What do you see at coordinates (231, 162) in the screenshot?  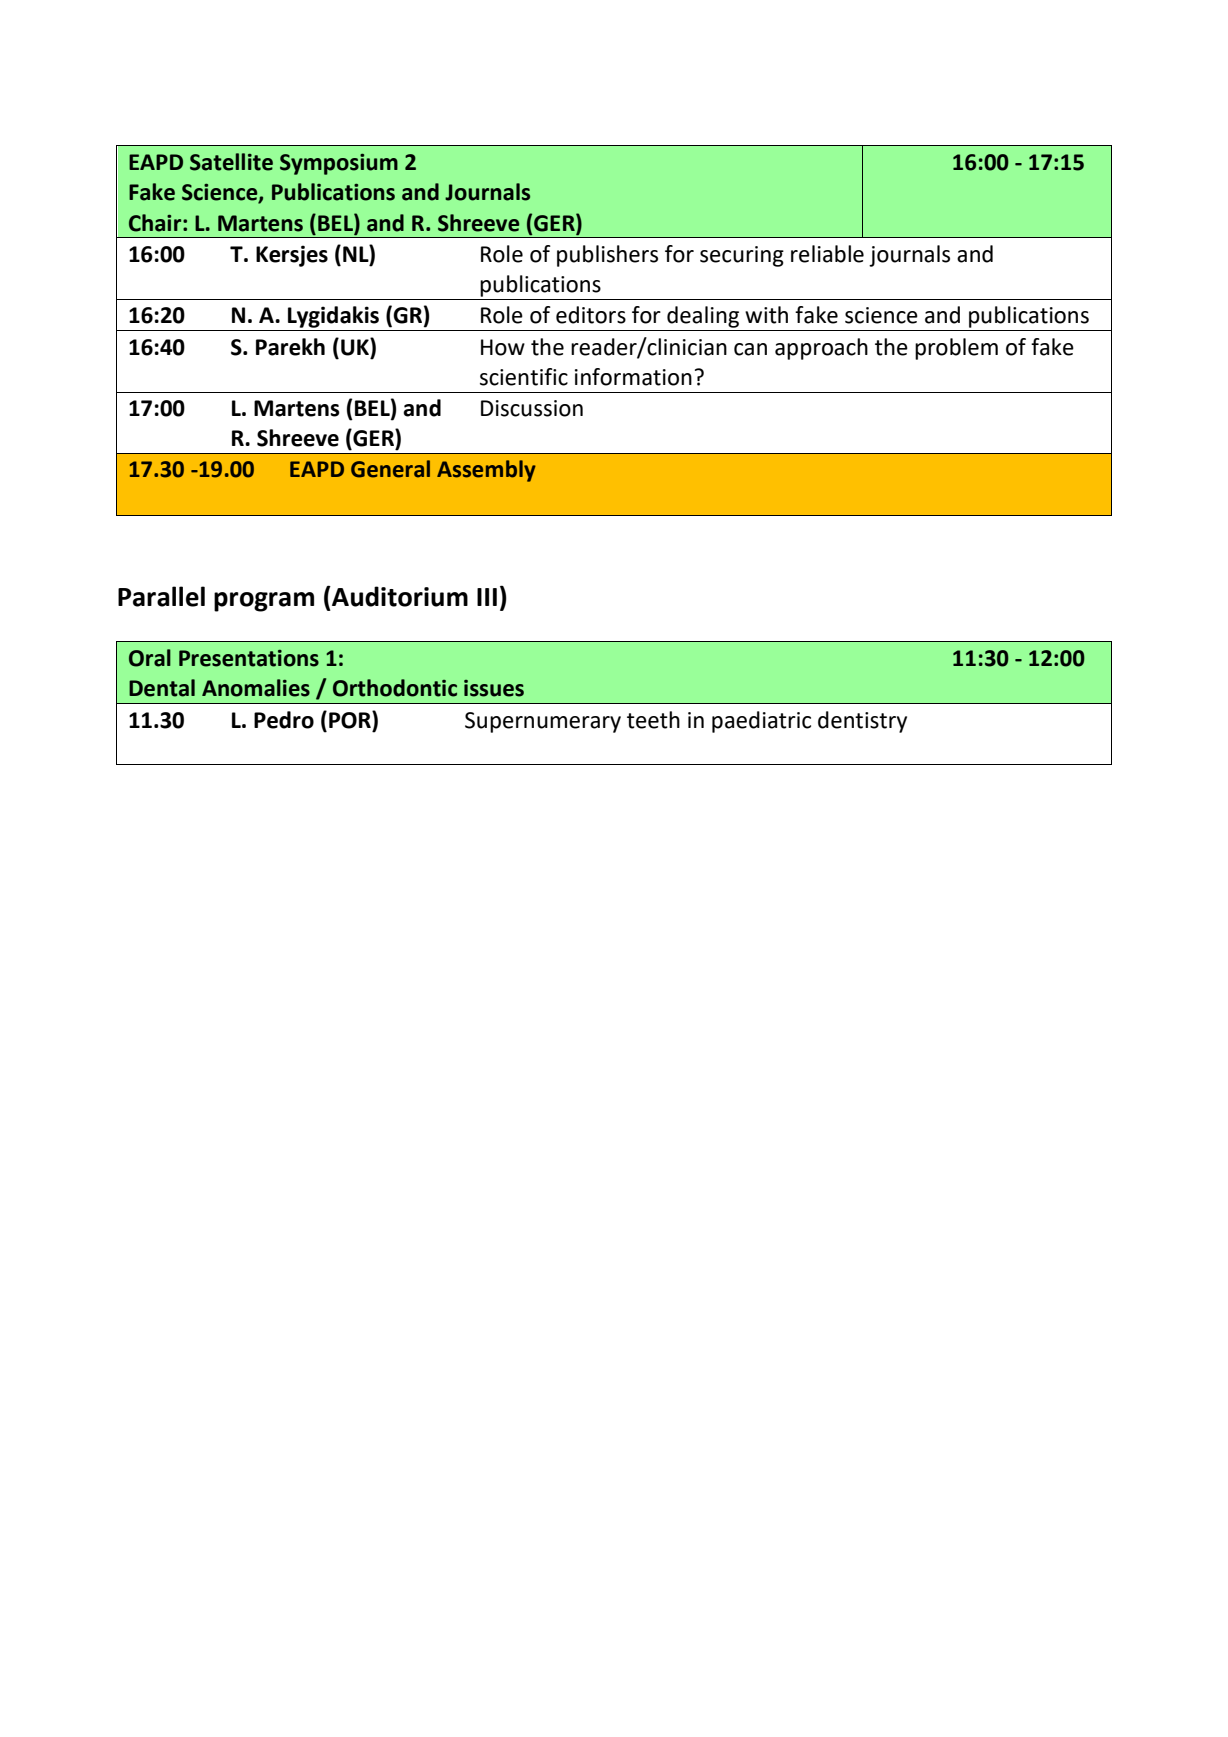 I see `Satellite` at bounding box center [231, 162].
